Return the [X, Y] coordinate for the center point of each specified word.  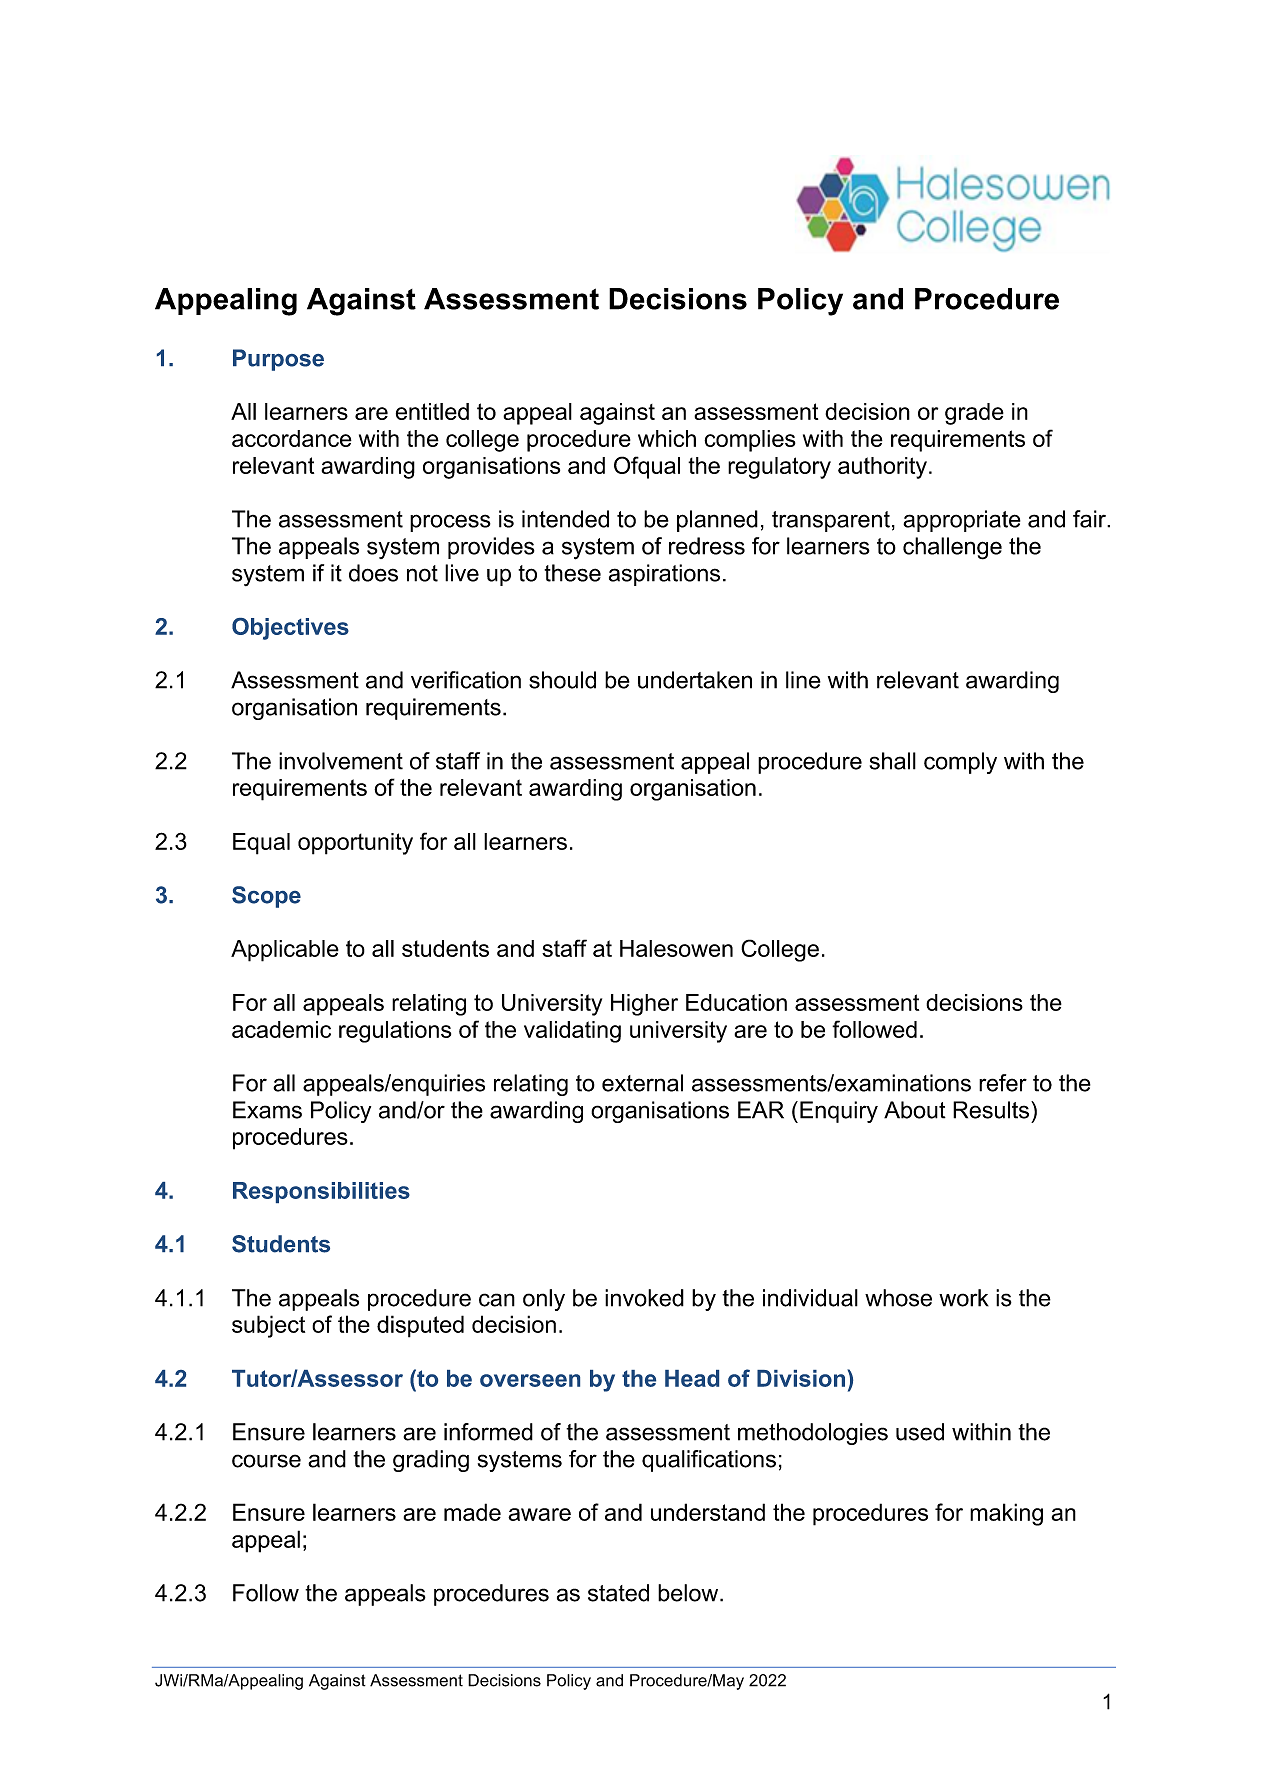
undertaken [695, 680]
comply [960, 763]
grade [974, 414]
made [472, 1512]
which [667, 438]
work [964, 1298]
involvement [341, 761]
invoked [644, 1298]
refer [1003, 1083]
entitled [432, 411]
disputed [420, 1326]
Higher [644, 1005]
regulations [395, 1032]
